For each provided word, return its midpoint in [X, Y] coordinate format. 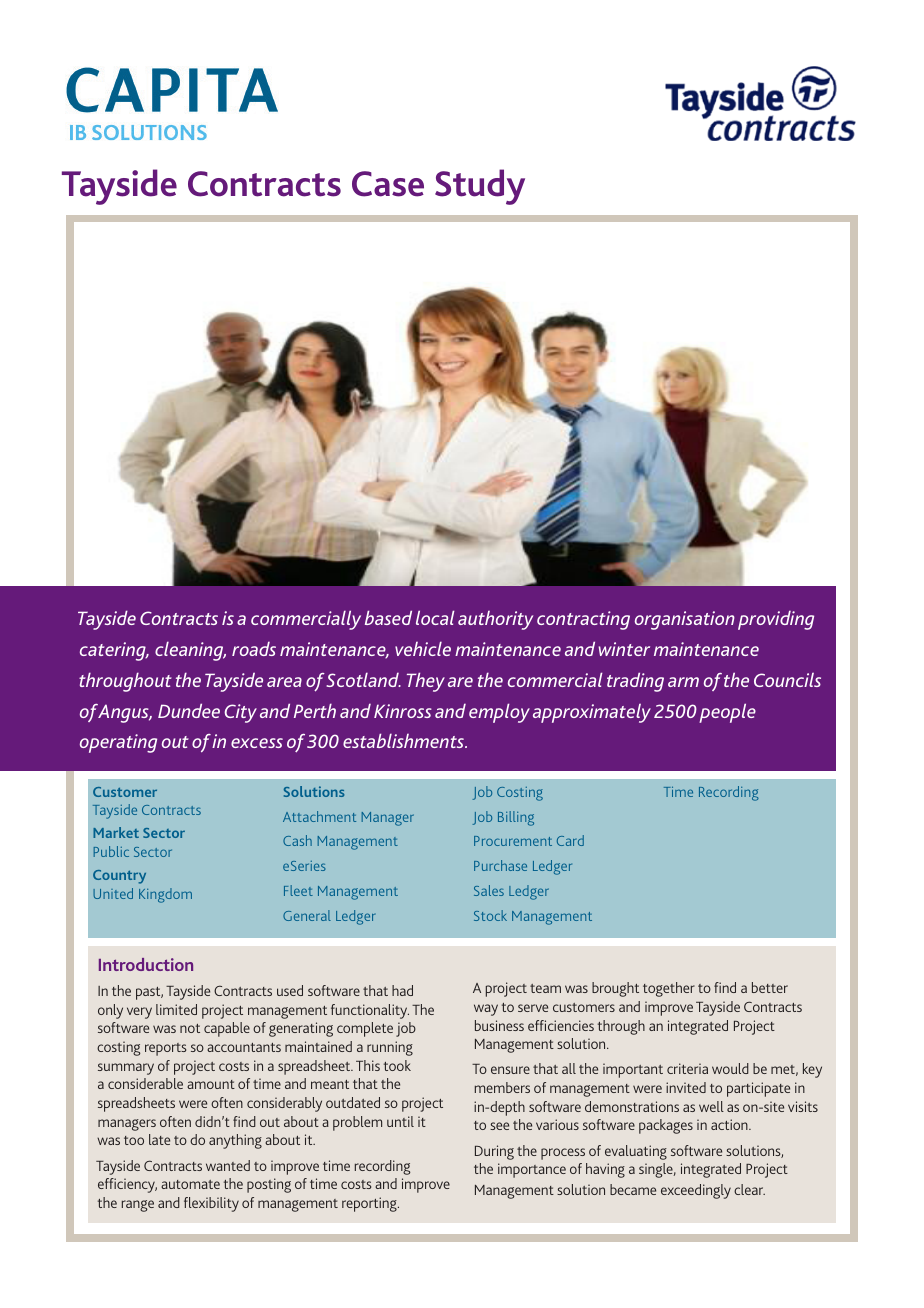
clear [749, 1189]
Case [388, 184]
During [494, 1152]
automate [190, 1184]
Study [480, 187]
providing [776, 620]
